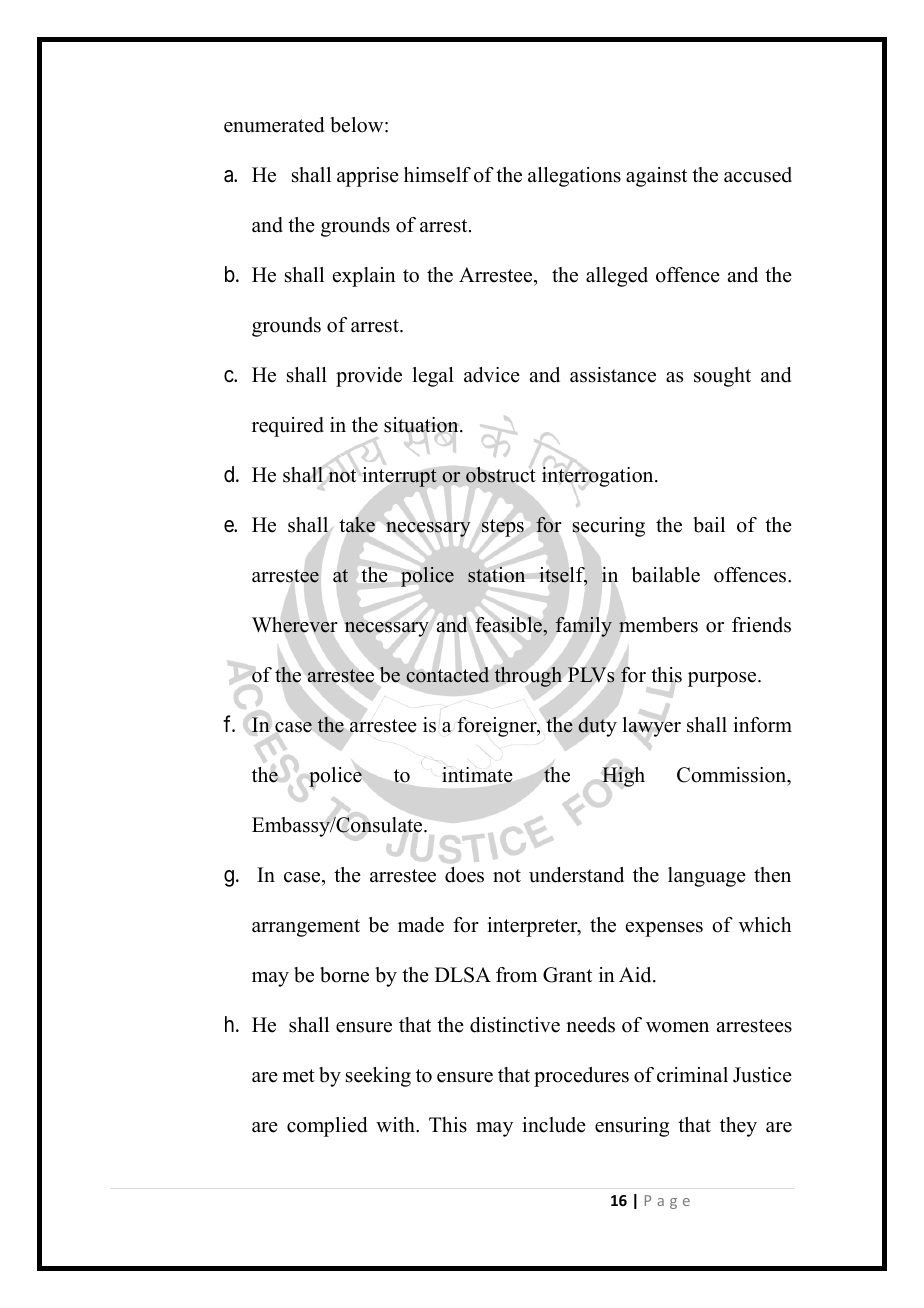 The image size is (924, 1308). Describe the element at coordinates (295, 625) in the screenshot. I see `Wherever` at that location.
